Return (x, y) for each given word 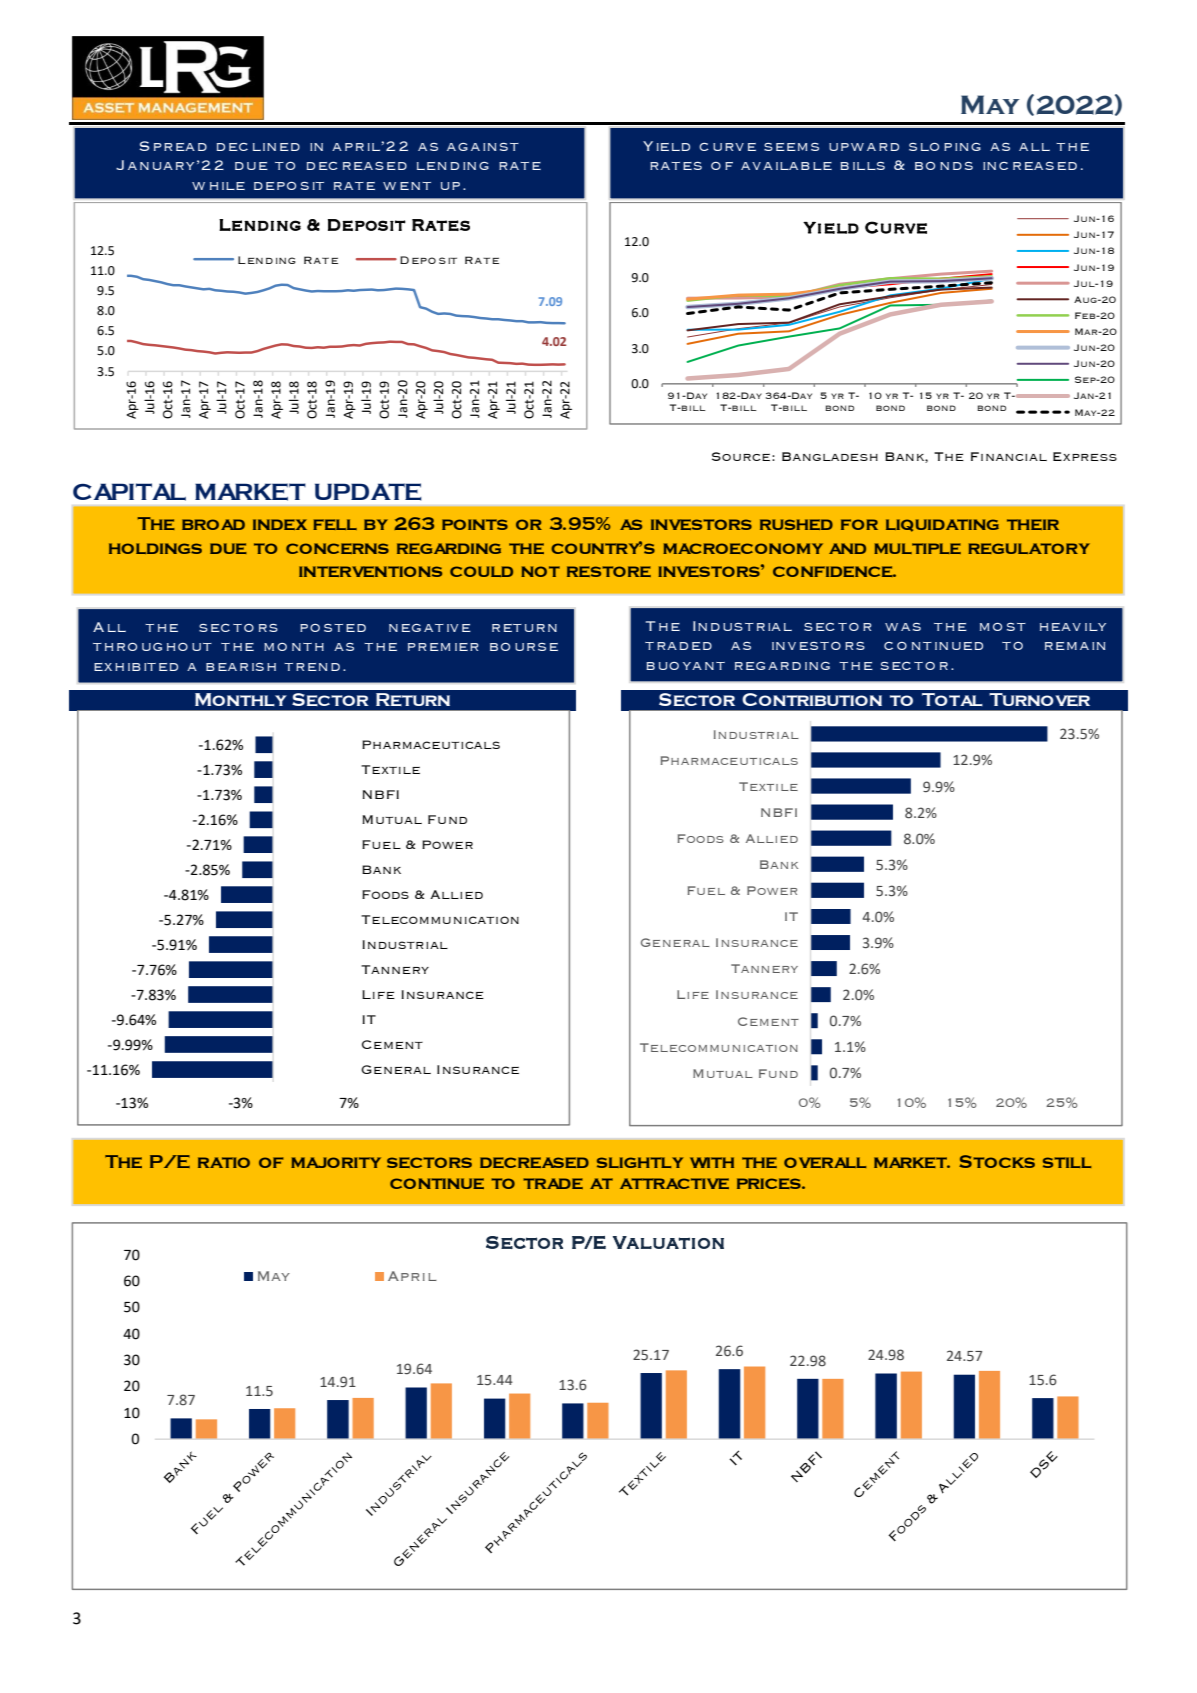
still (1067, 1162)
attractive (674, 1183)
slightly (640, 1162)
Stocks (997, 1161)
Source (741, 456)
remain (1075, 646)
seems (791, 147)
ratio (224, 1162)
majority (336, 1162)
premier (443, 647)
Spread (173, 146)
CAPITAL (129, 492)
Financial (1009, 456)
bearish (241, 667)
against (483, 147)
